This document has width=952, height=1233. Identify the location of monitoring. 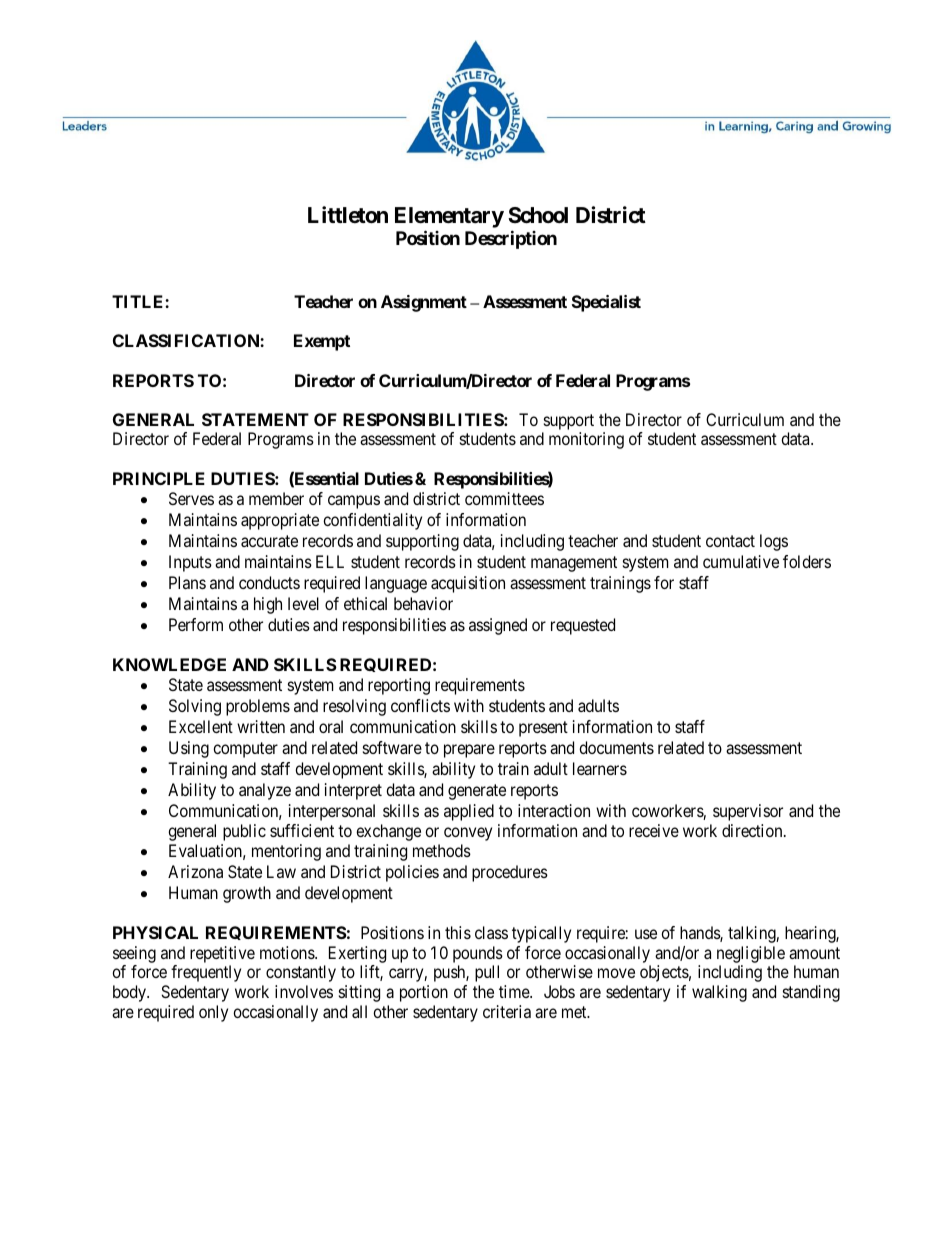
(586, 440).
